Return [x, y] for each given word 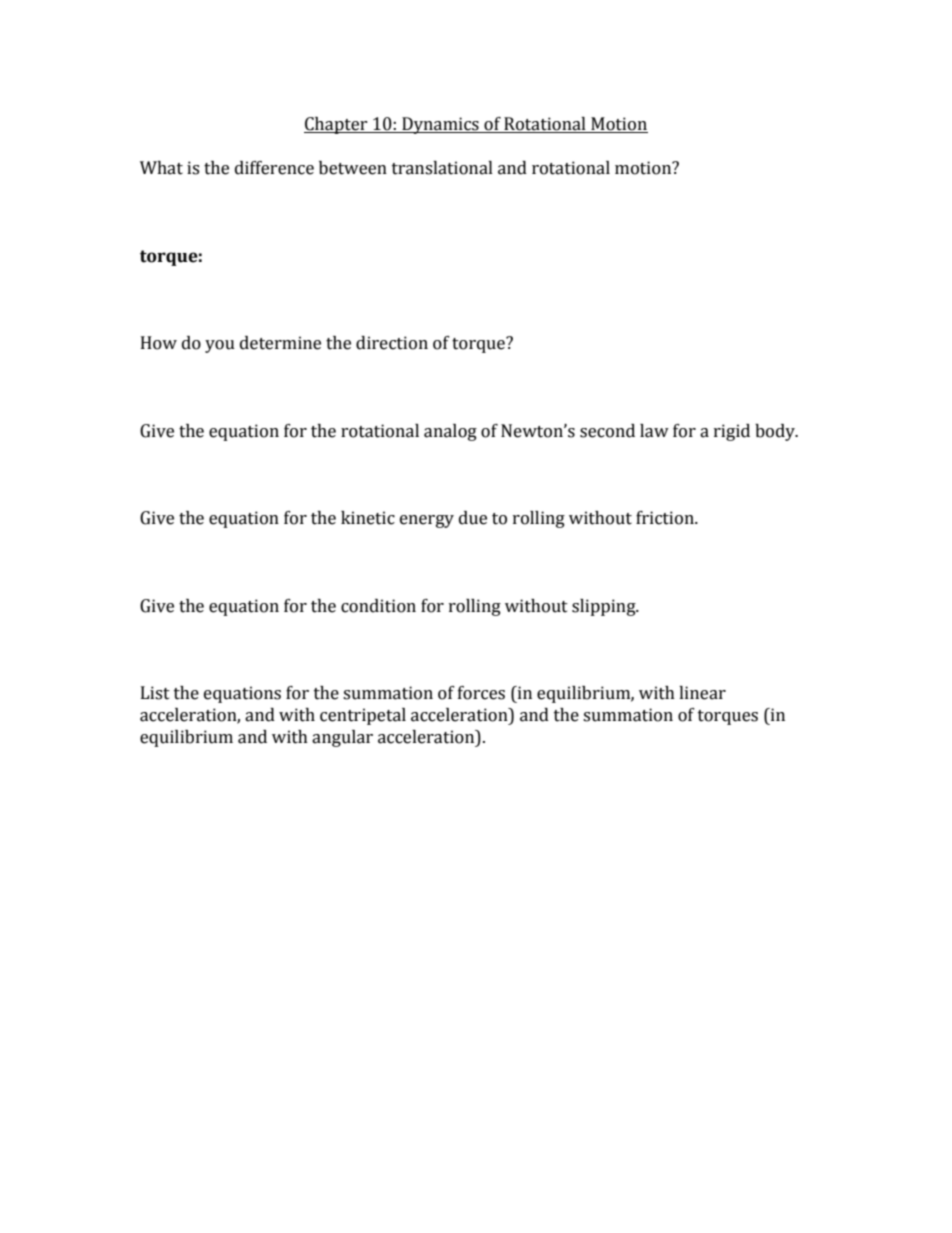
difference [274, 168]
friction [666, 518]
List [155, 693]
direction [392, 343]
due [473, 518]
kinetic [368, 518]
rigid [732, 432]
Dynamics [440, 125]
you [220, 346]
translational [442, 168]
